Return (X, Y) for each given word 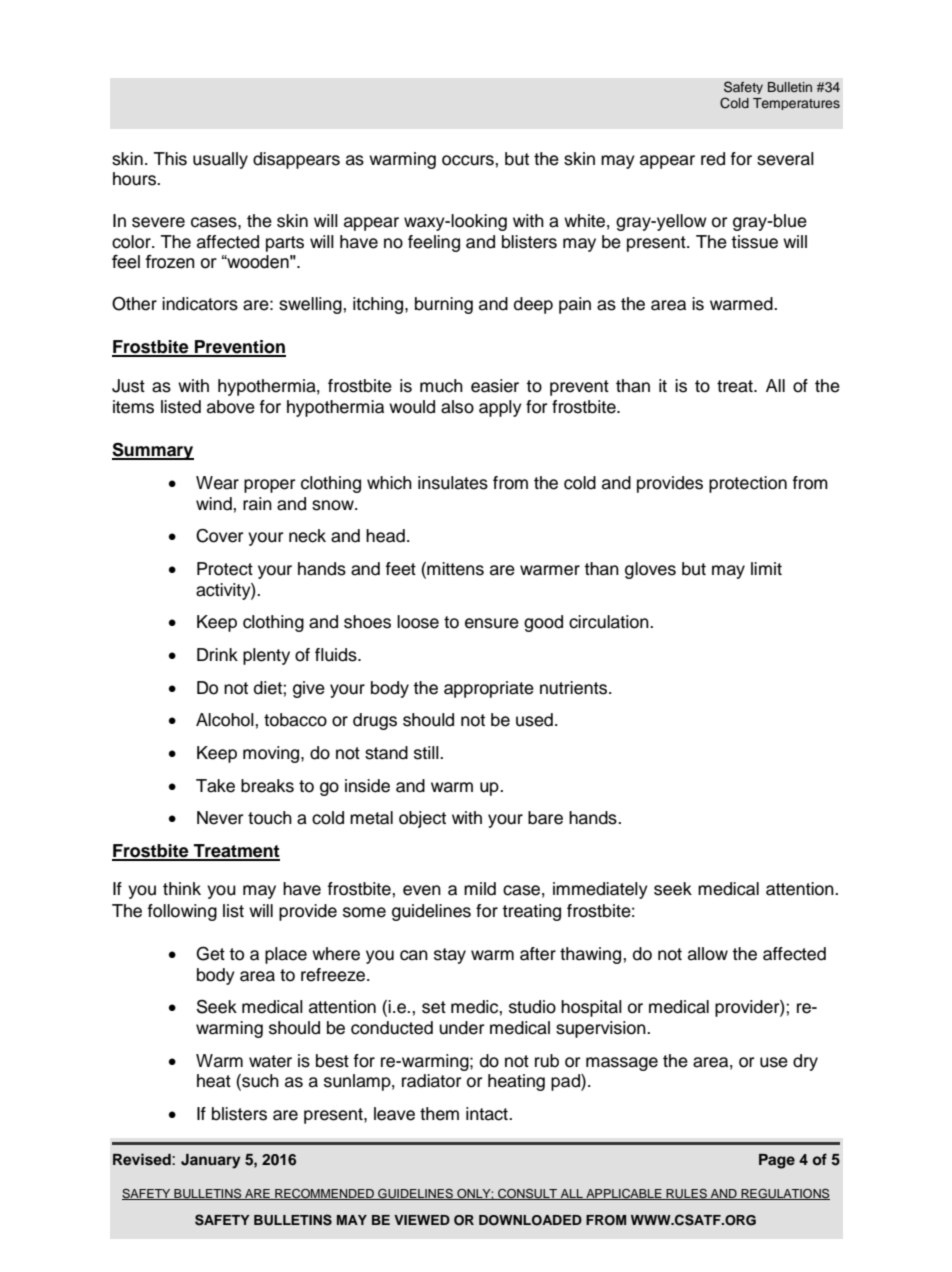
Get (210, 953)
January (211, 1161)
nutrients (573, 688)
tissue (754, 242)
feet (401, 569)
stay (450, 956)
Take (215, 786)
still (427, 753)
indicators (200, 304)
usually (220, 160)
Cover (219, 536)
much (441, 386)
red (713, 159)
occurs (469, 160)
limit (766, 568)
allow (708, 954)
